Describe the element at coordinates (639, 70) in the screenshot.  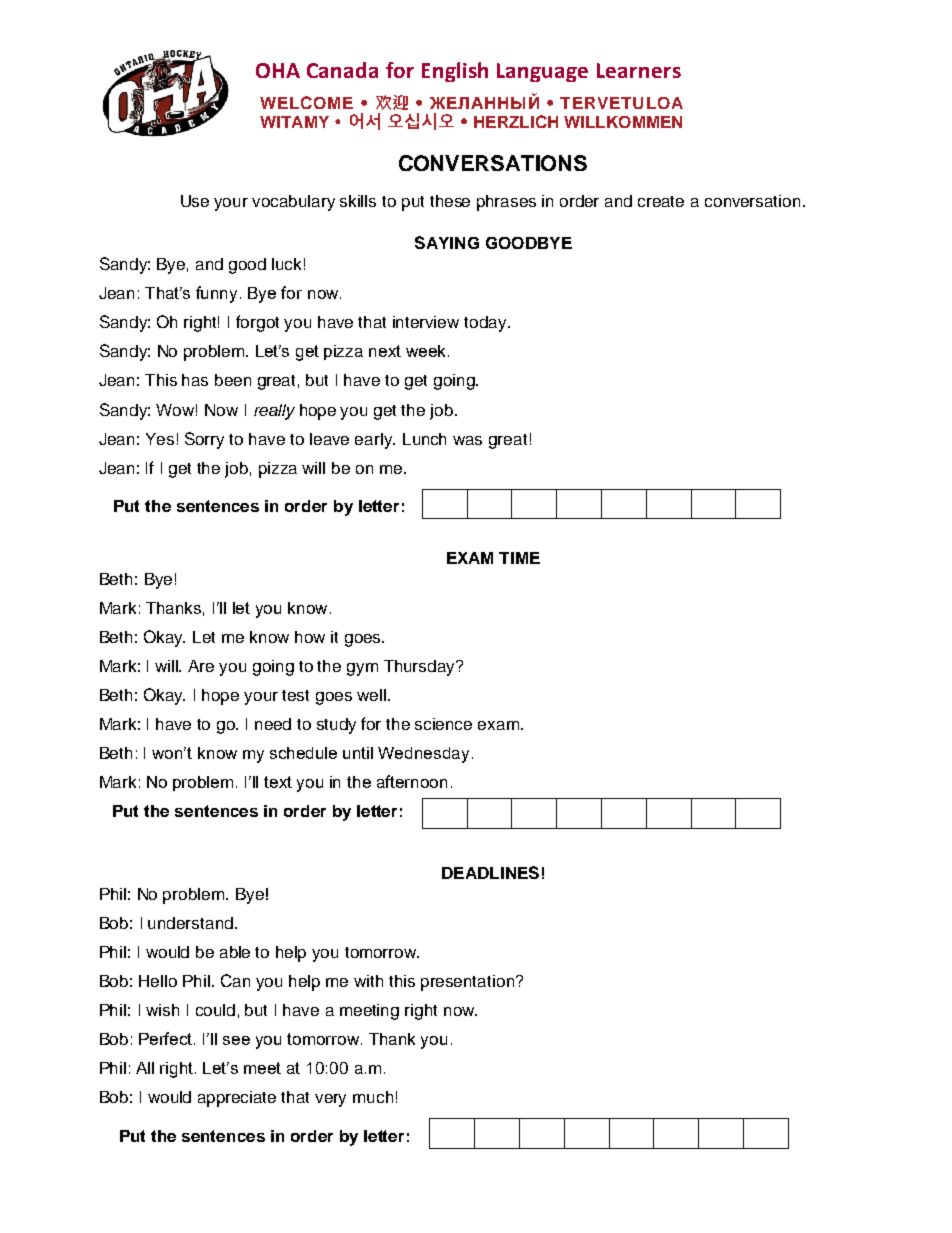
I see `Learners` at that location.
